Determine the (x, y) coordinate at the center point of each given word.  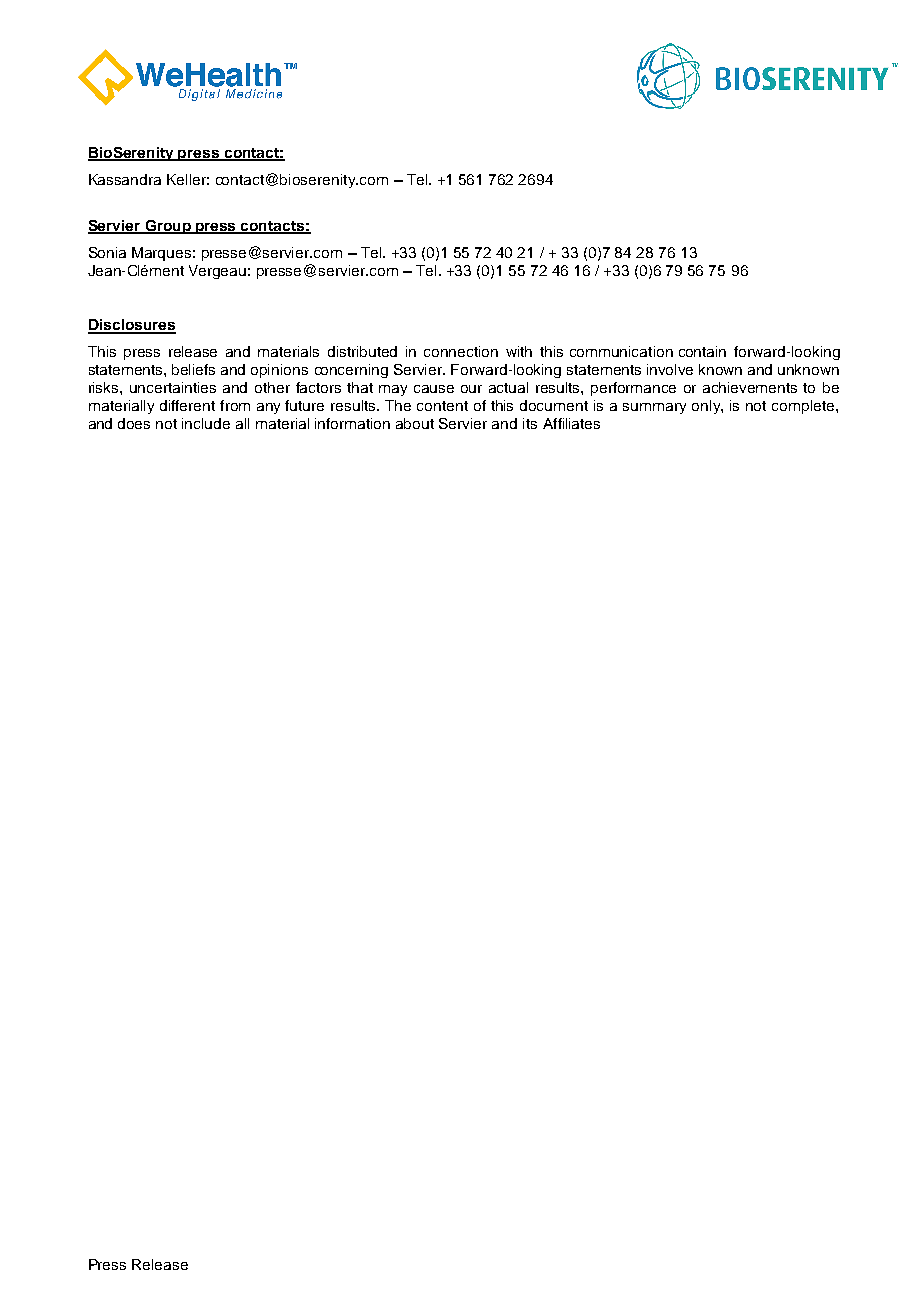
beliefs (193, 369)
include (206, 423)
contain (702, 351)
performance (633, 389)
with (519, 351)
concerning (351, 371)
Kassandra (125, 179)
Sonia (107, 252)
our (471, 389)
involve (670, 369)
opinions (279, 371)
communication (621, 351)
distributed (362, 351)
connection (461, 351)
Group (168, 227)
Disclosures (132, 326)
